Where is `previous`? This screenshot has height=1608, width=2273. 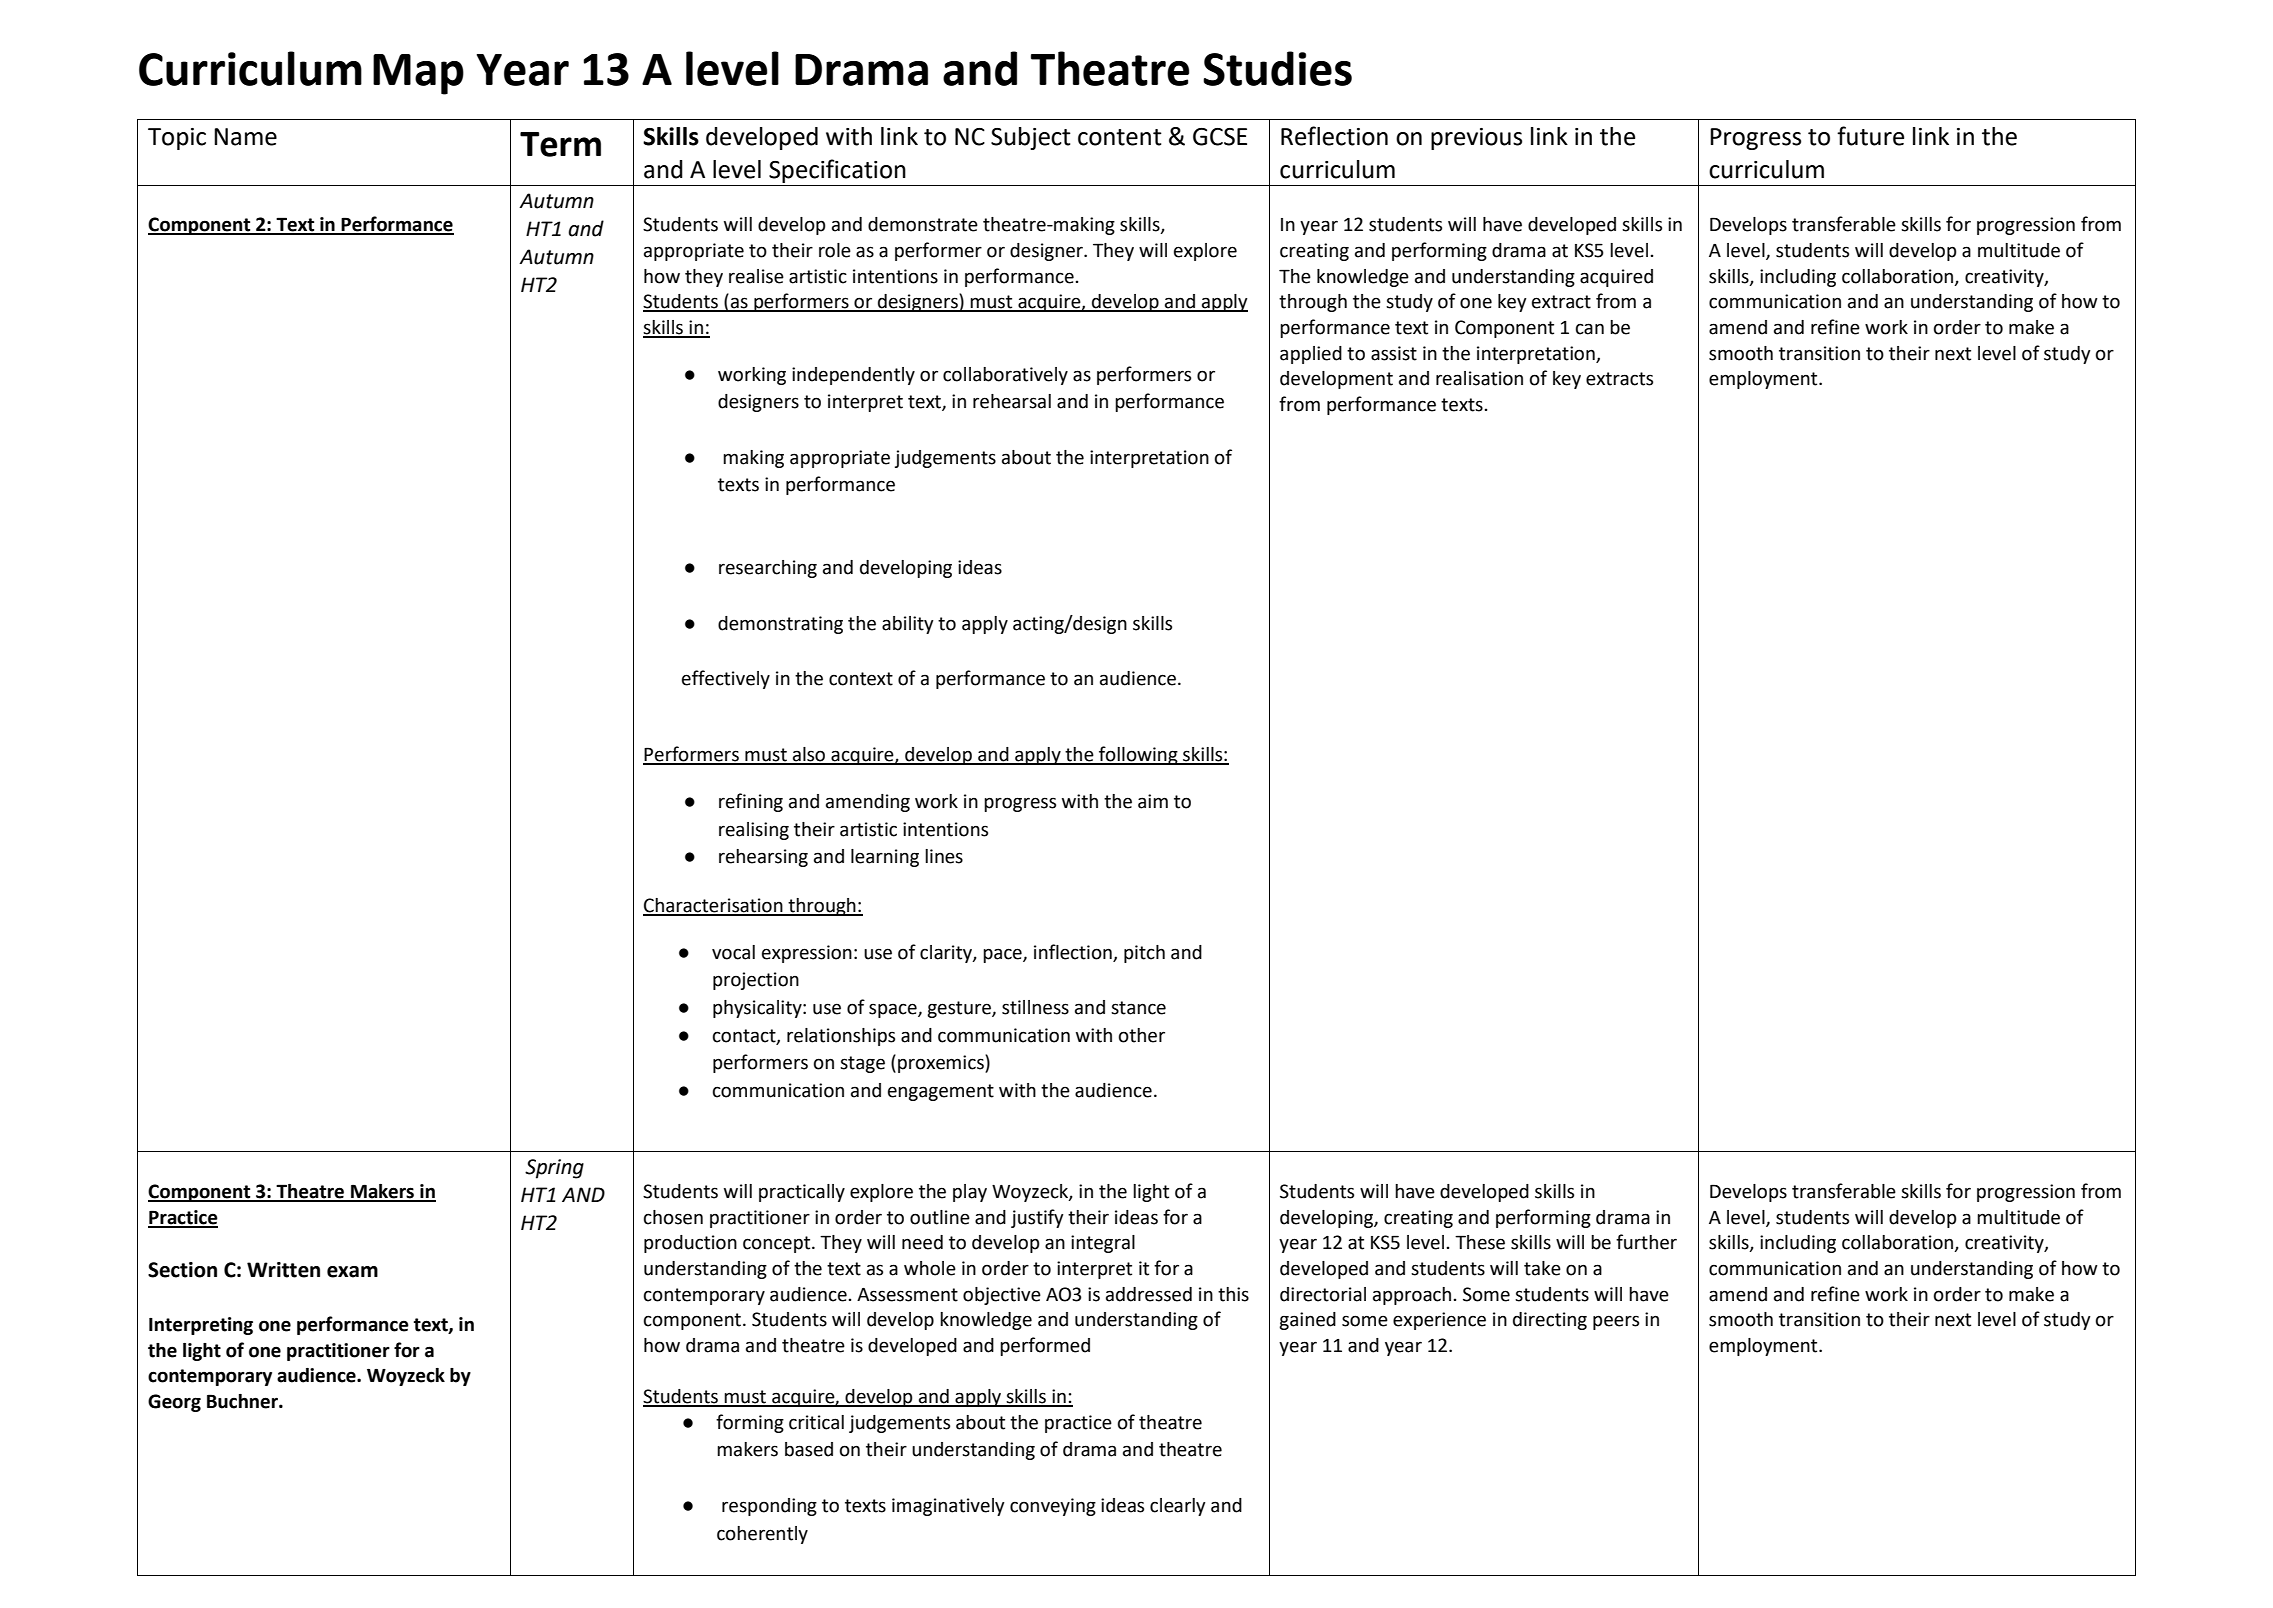 previous is located at coordinates (1476, 139).
